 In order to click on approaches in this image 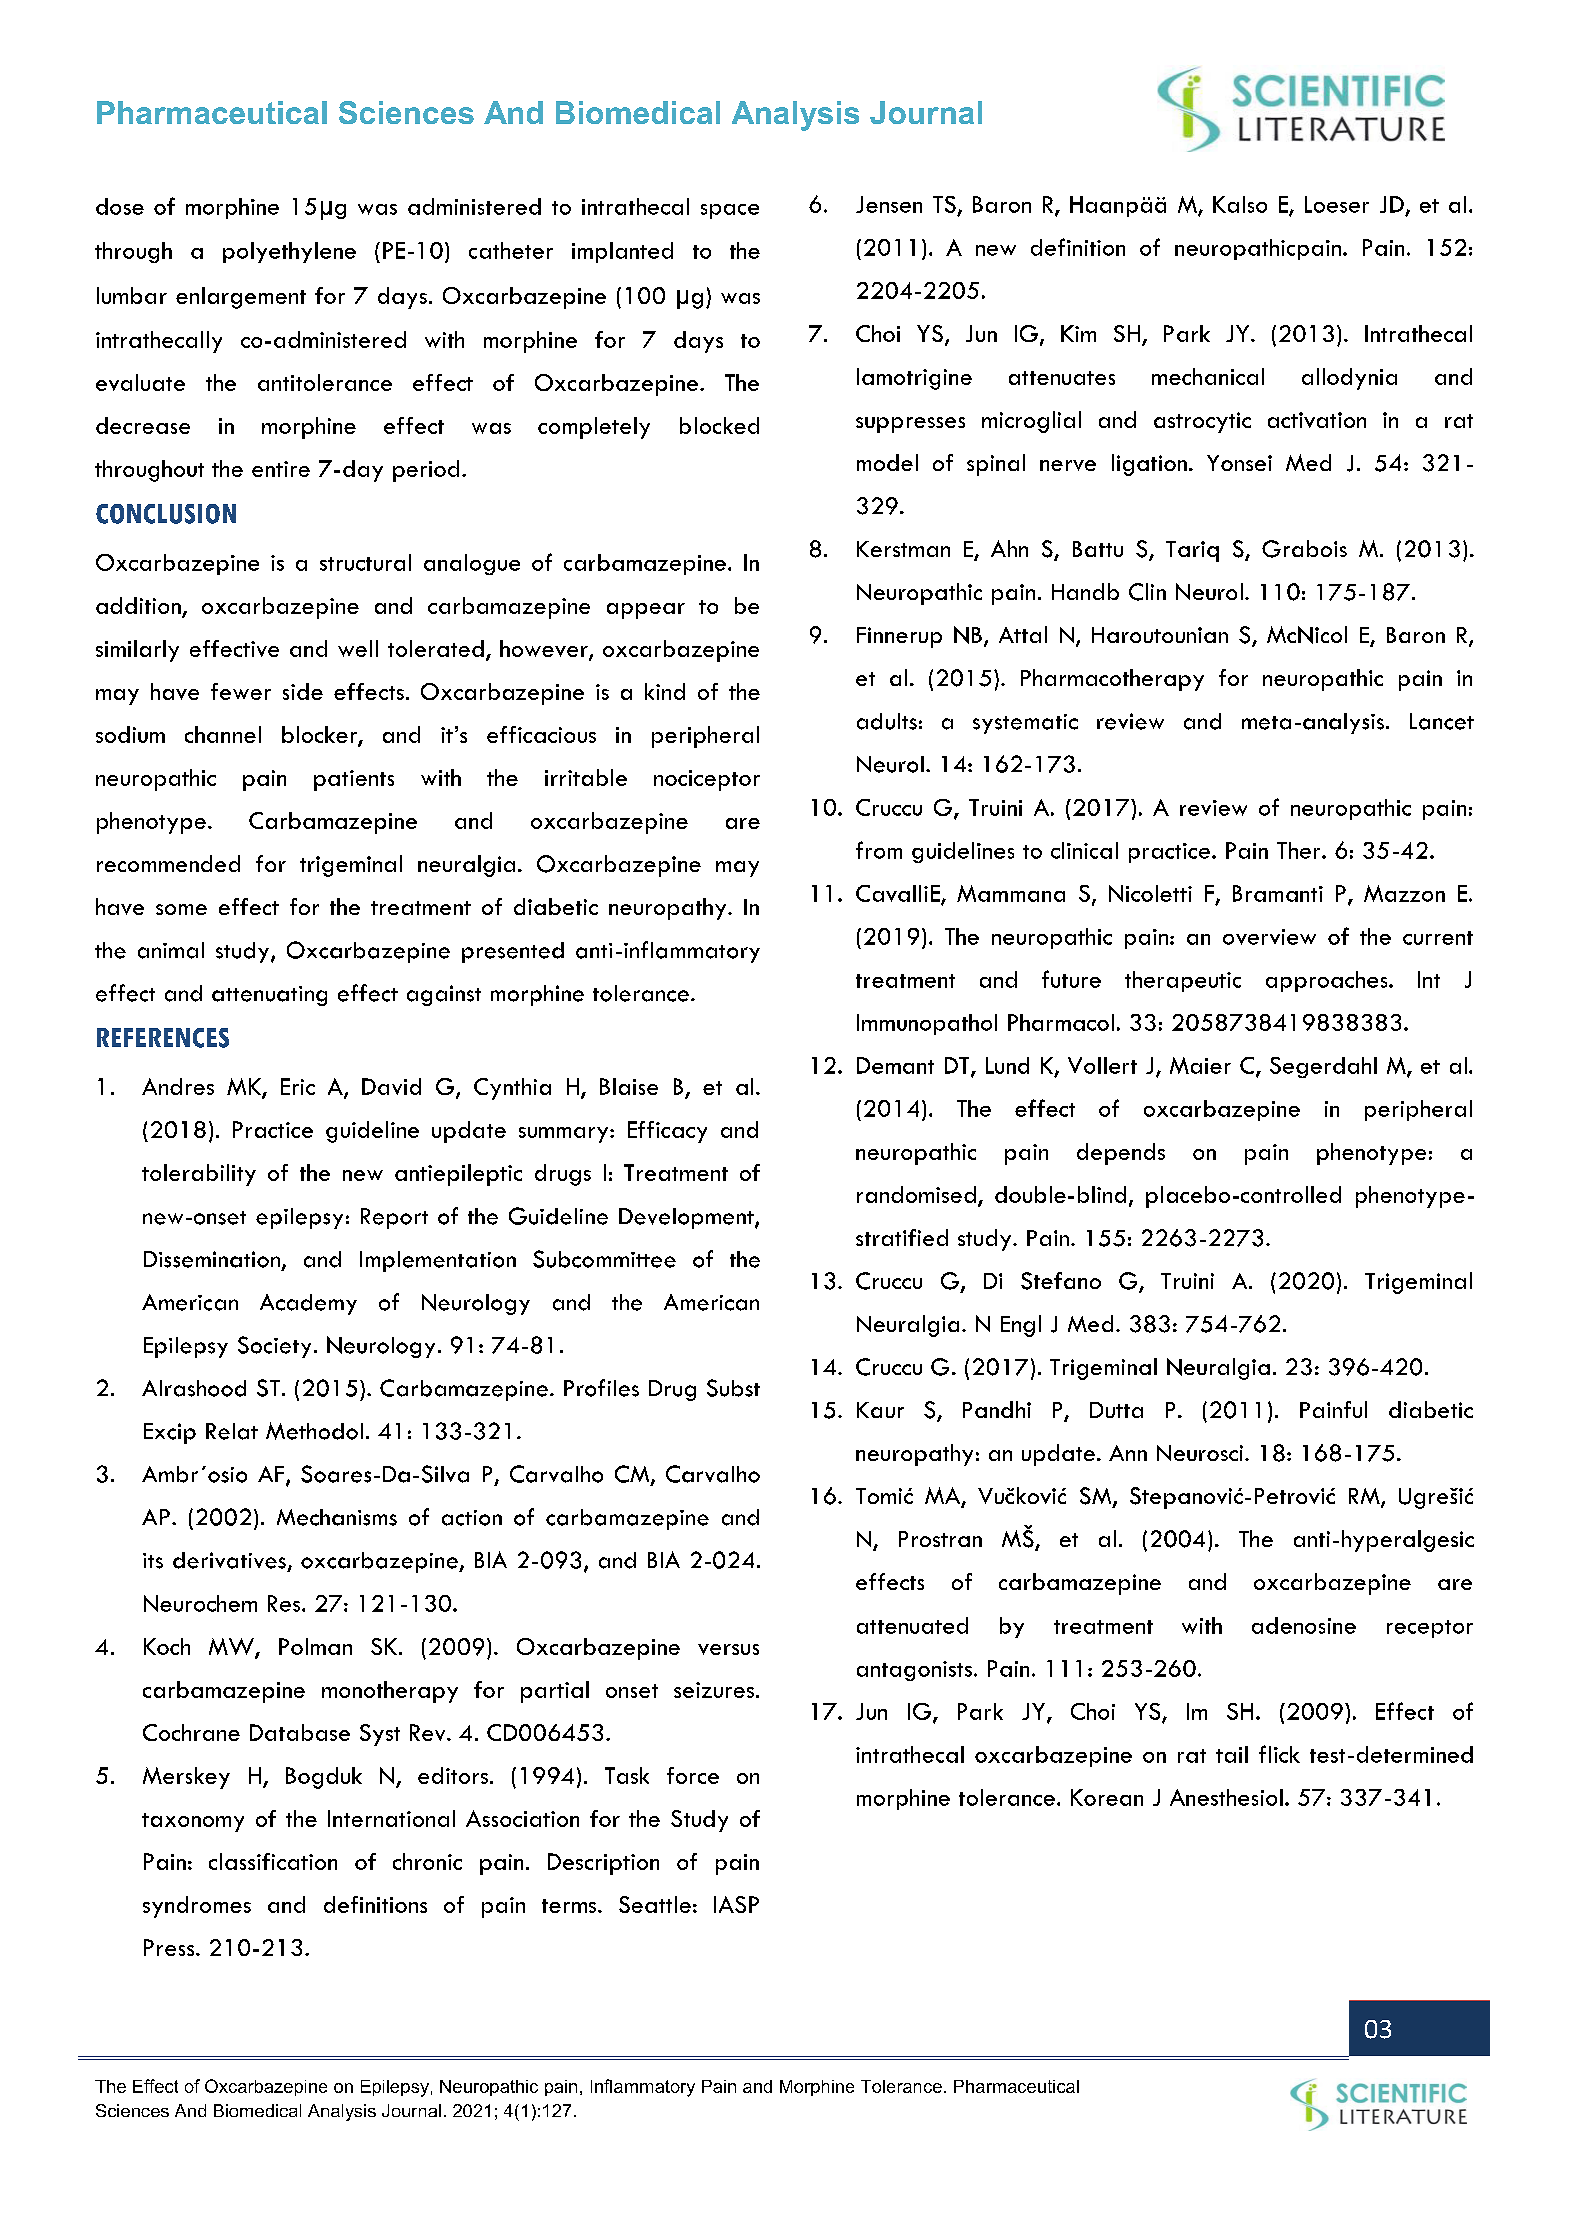, I will do `click(1328, 981)`.
